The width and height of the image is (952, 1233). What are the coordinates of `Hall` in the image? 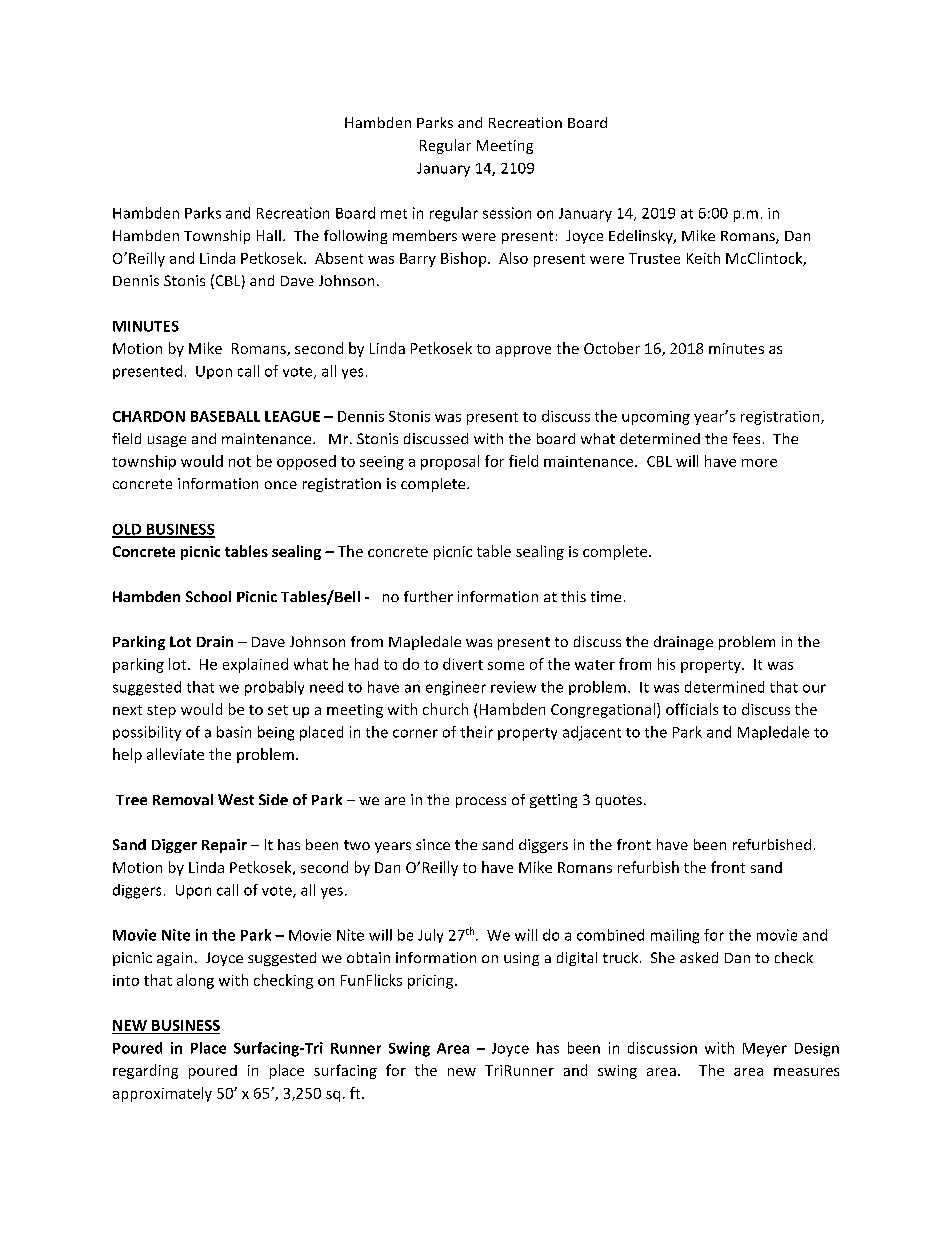 It's located at (269, 235).
